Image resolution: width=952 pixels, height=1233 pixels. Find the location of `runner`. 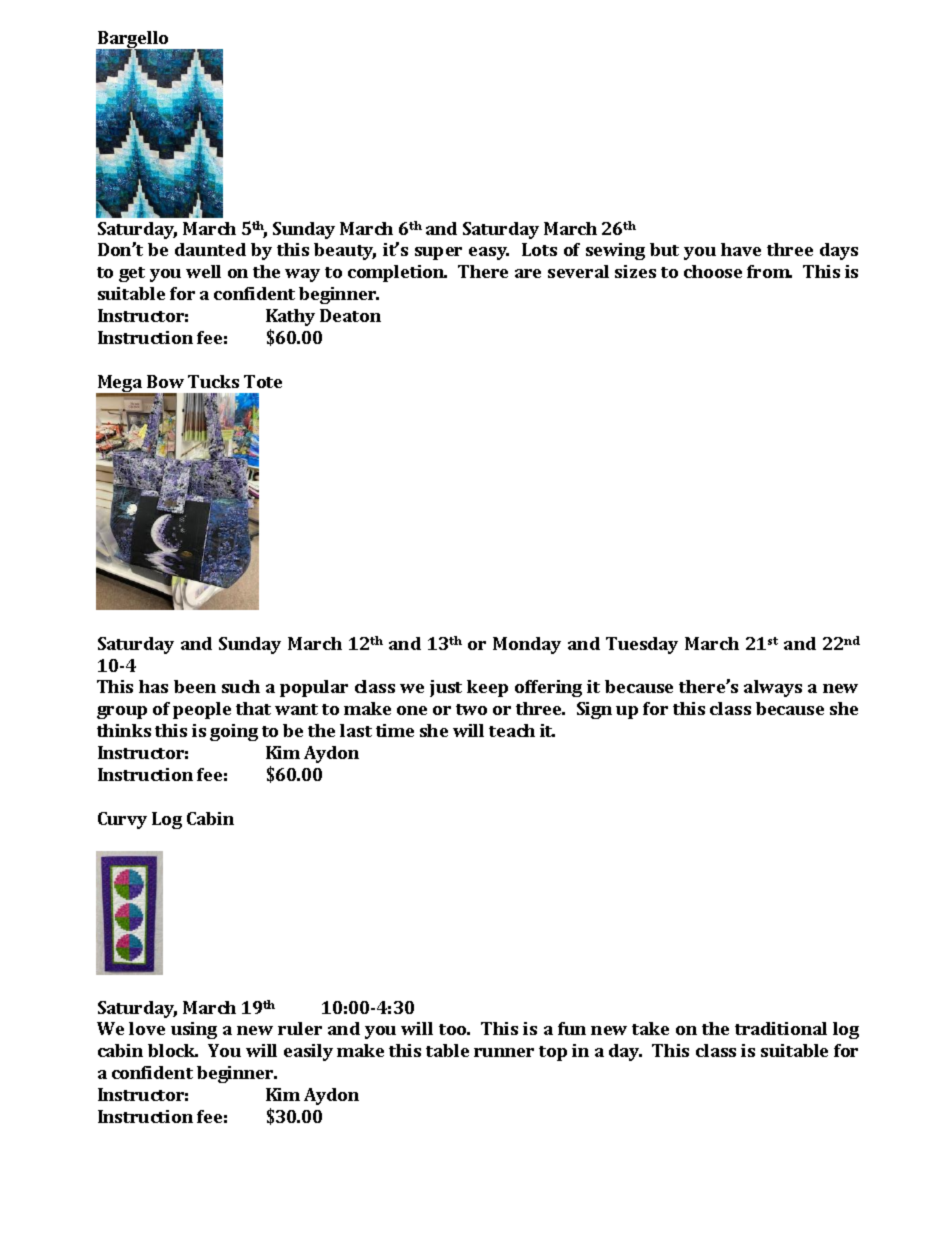

runner is located at coordinates (504, 1052).
